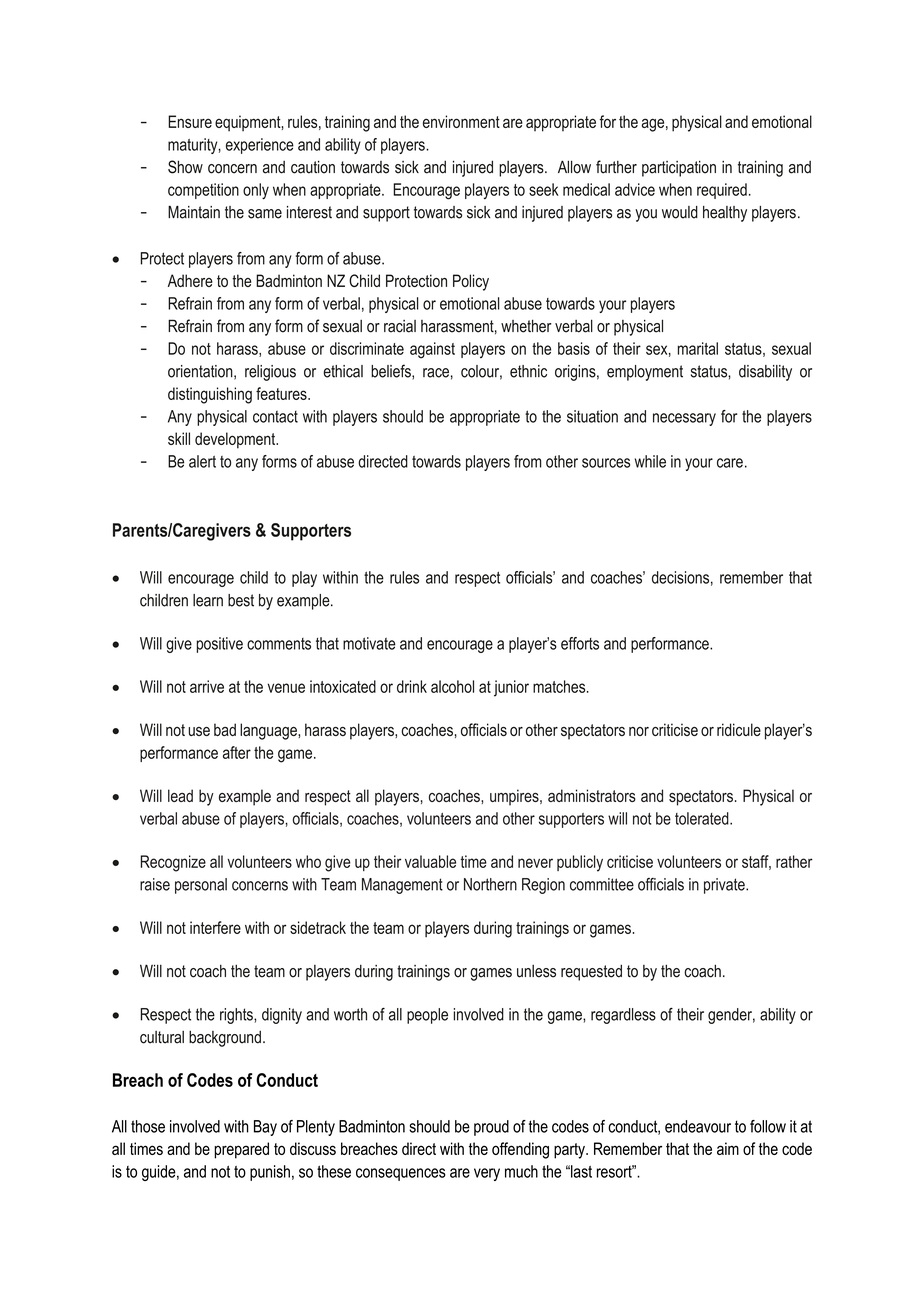 The width and height of the screenshot is (924, 1308). Describe the element at coordinates (684, 419) in the screenshot. I see `necessary` at that location.
